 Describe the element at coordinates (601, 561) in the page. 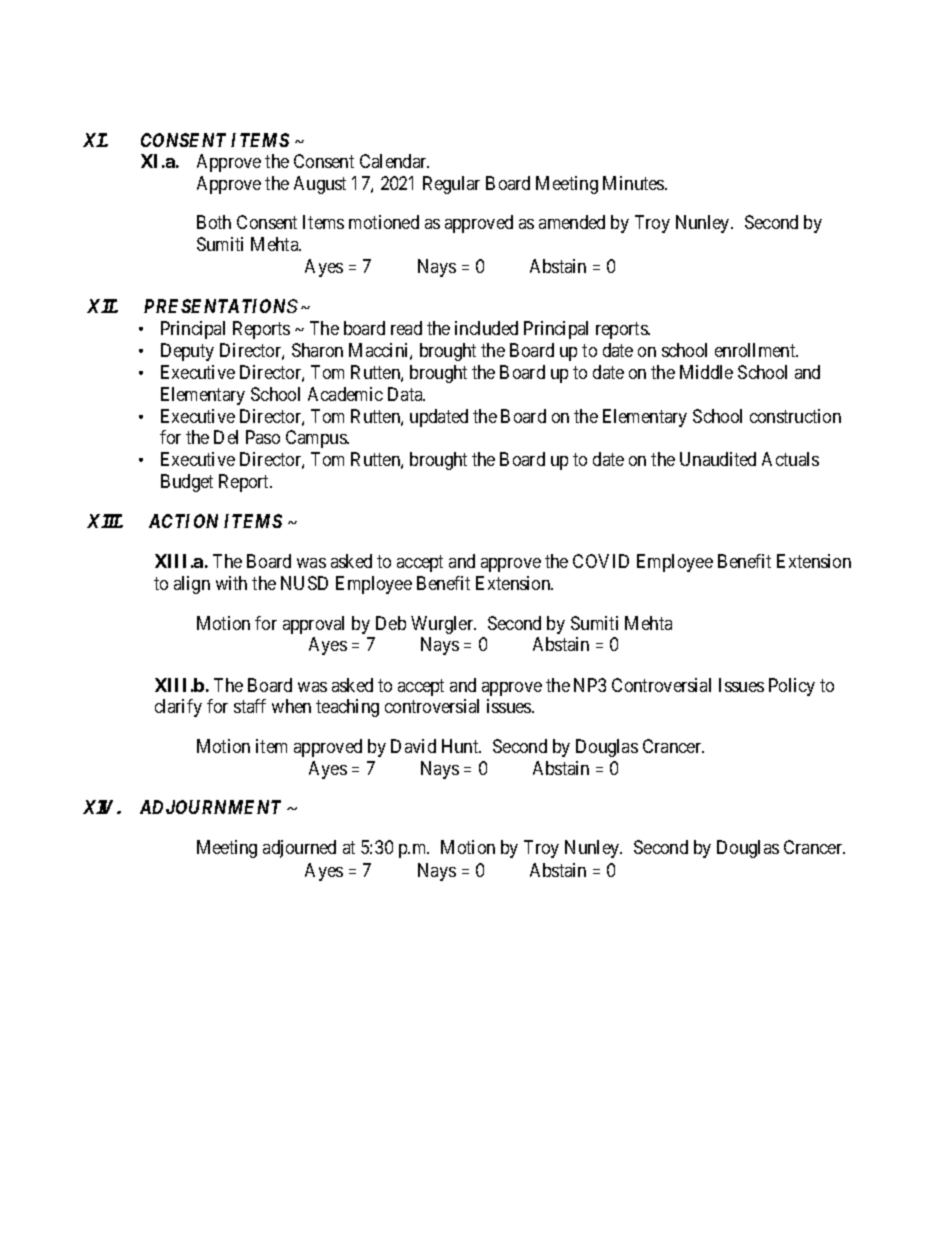

I see `COVID` at that location.
